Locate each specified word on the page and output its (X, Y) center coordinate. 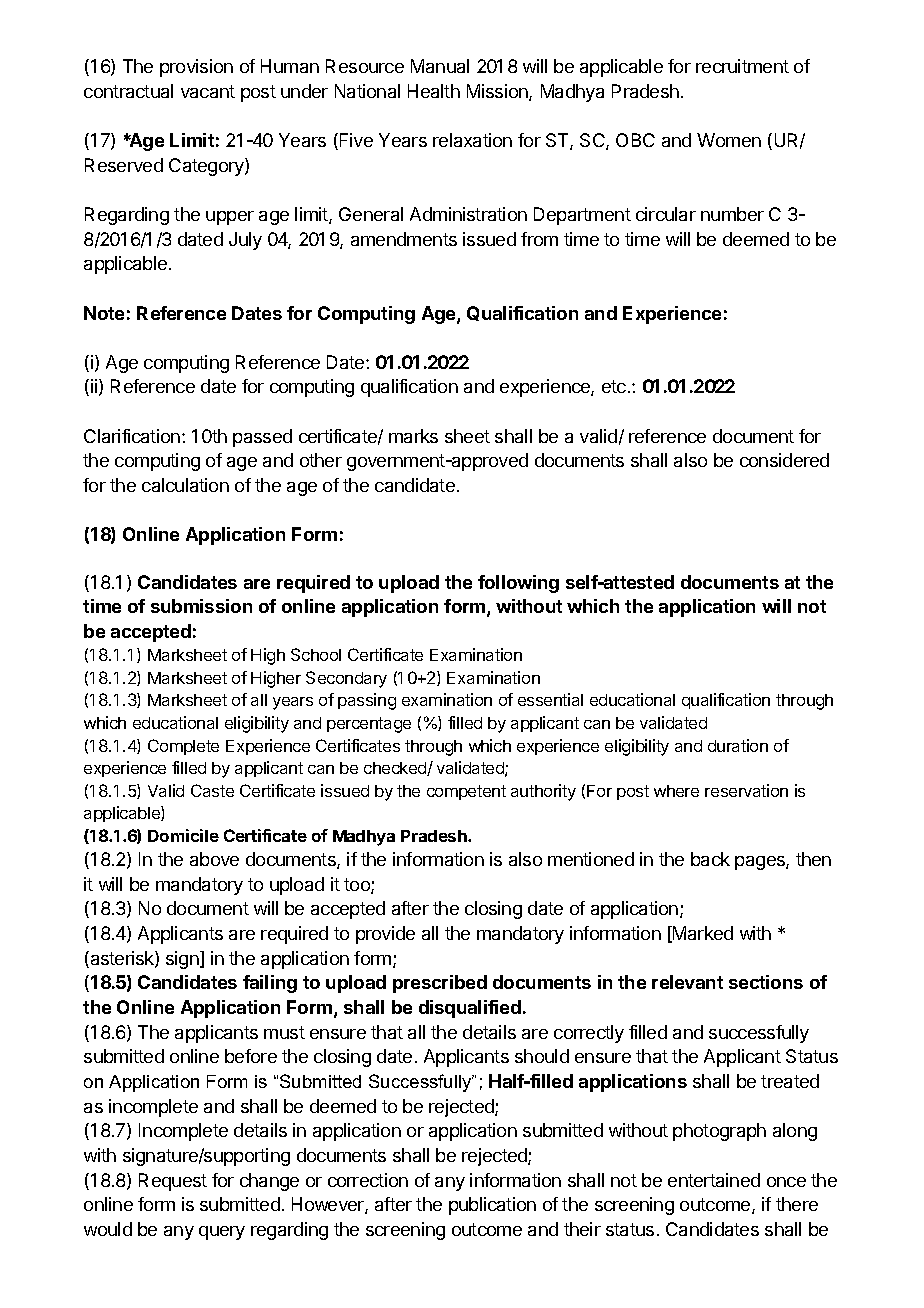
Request (173, 1182)
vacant (208, 91)
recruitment (742, 66)
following (518, 584)
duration (738, 745)
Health (434, 91)
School (316, 654)
